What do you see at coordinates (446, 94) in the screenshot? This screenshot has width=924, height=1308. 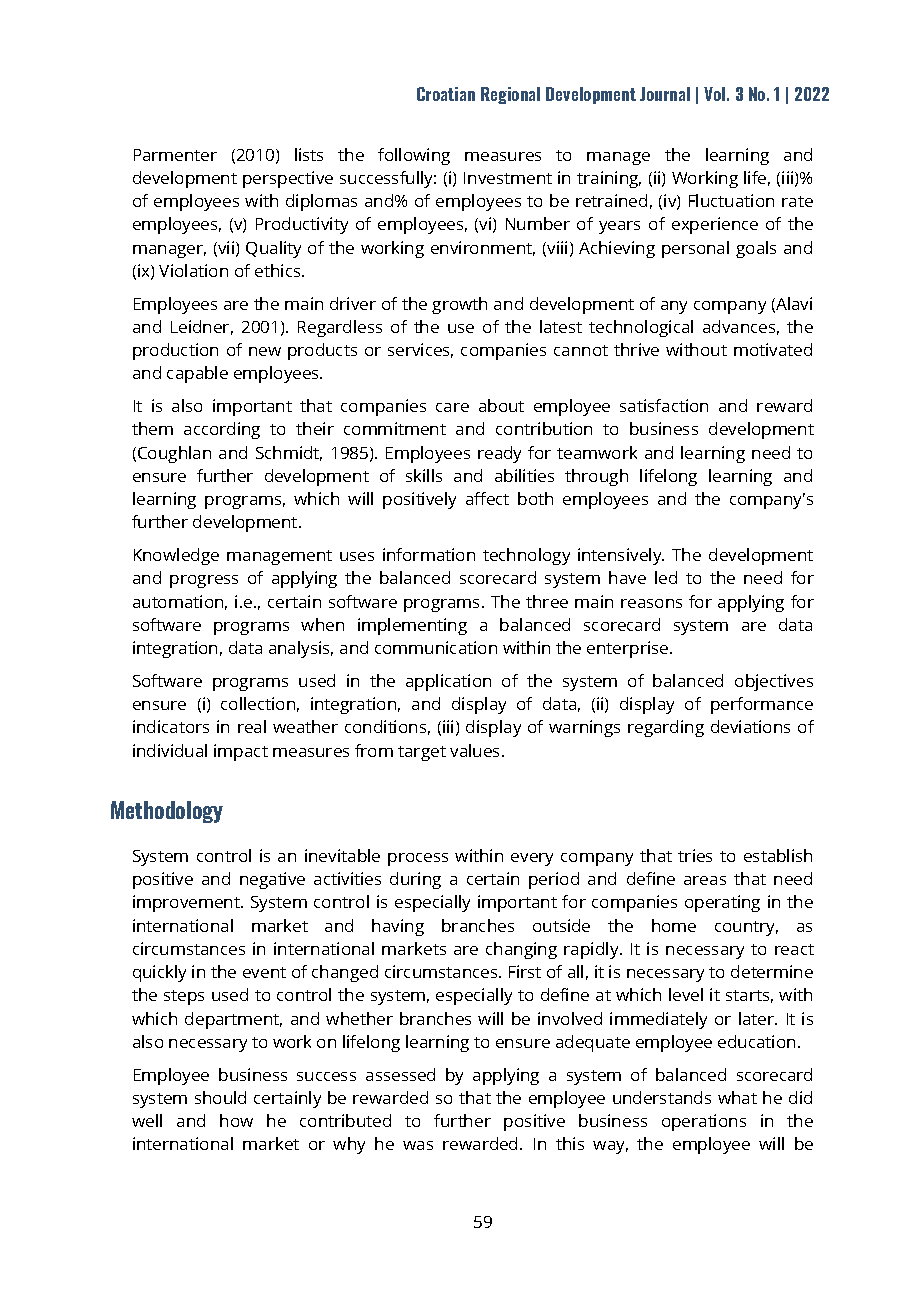 I see `Croatian` at bounding box center [446, 94].
